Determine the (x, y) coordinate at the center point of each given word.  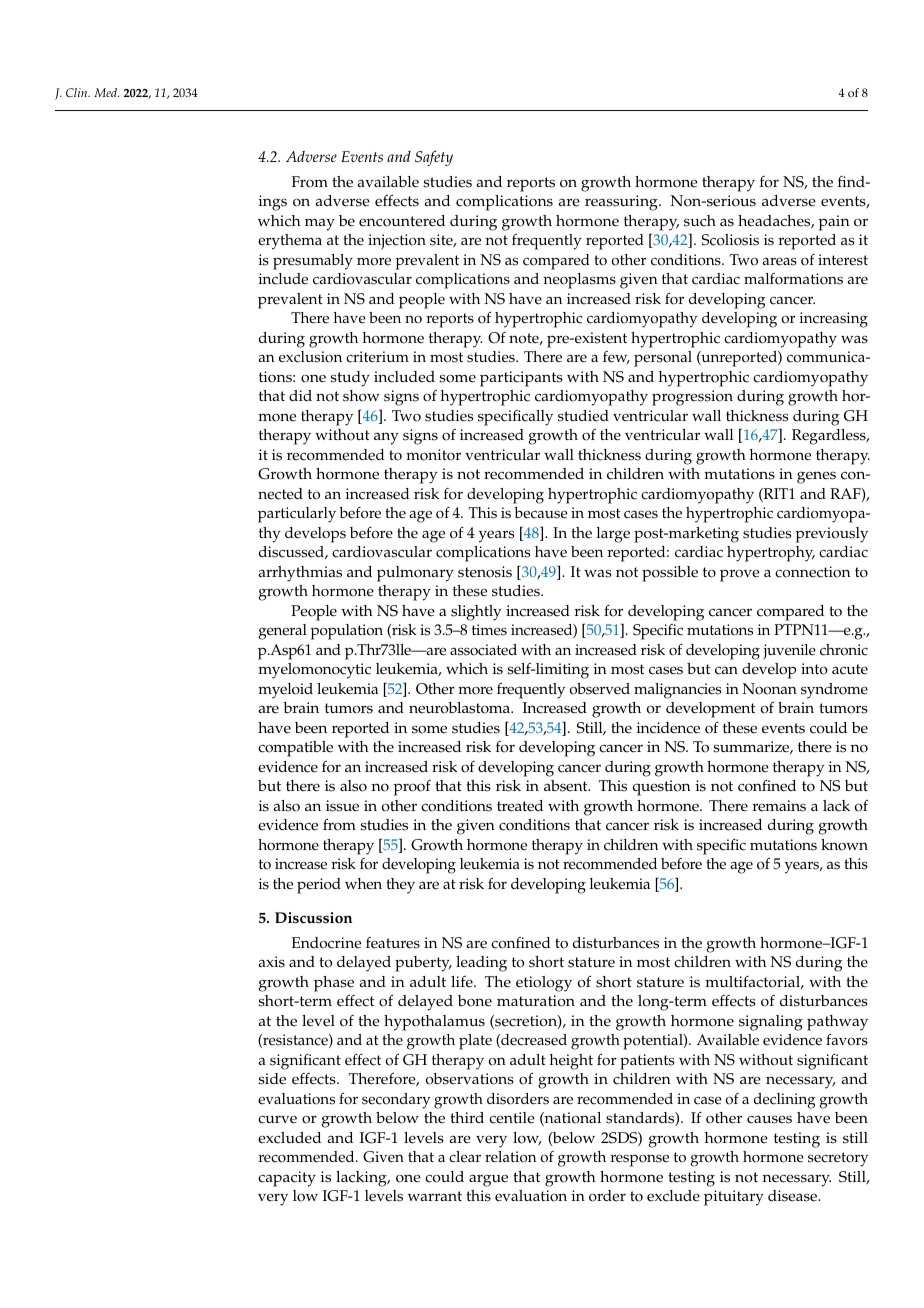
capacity (287, 1179)
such (700, 221)
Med (106, 92)
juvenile (789, 652)
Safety (434, 158)
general (283, 632)
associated (483, 650)
